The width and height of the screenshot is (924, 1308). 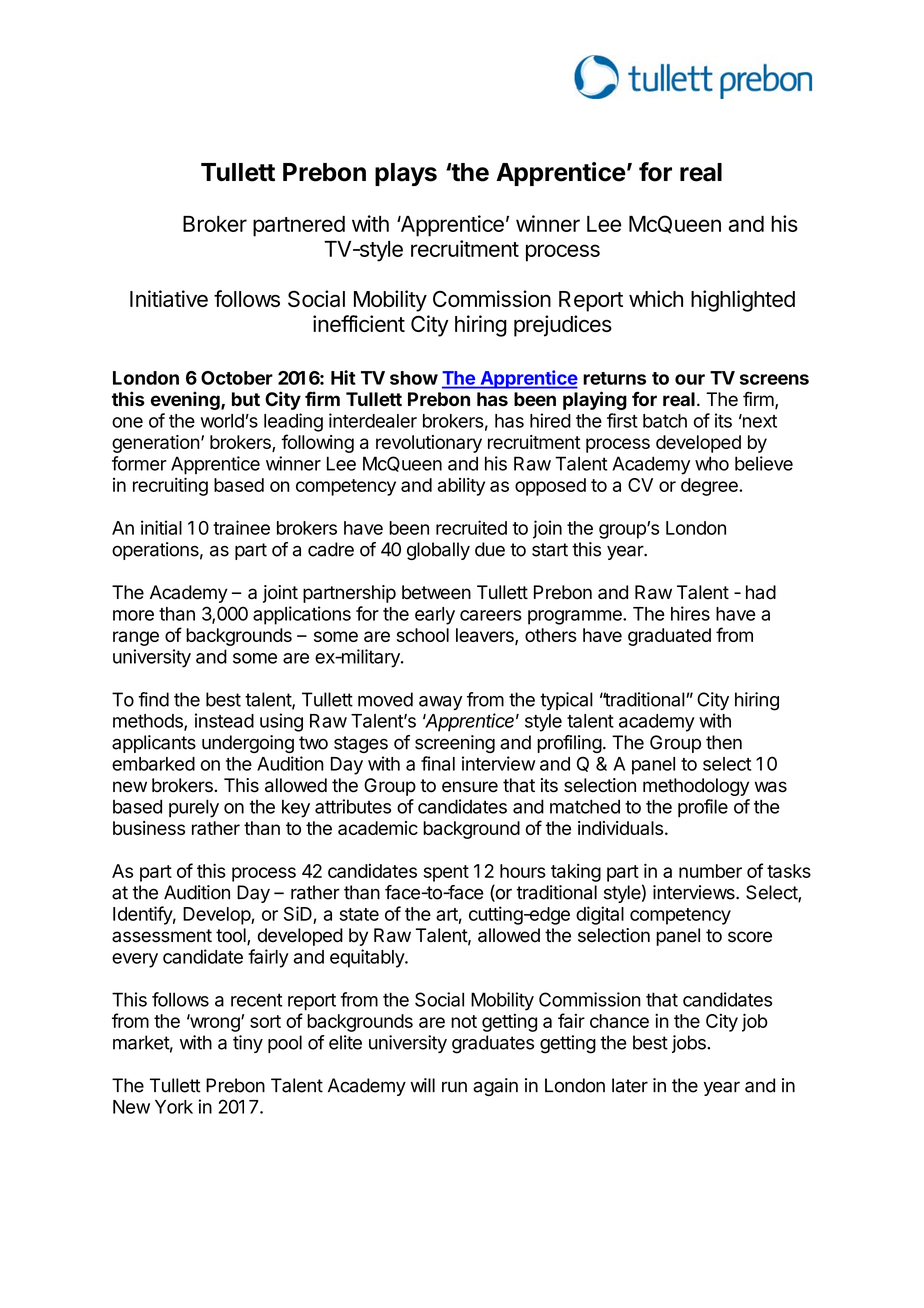 What do you see at coordinates (461, 486) in the screenshot?
I see `ability` at bounding box center [461, 486].
